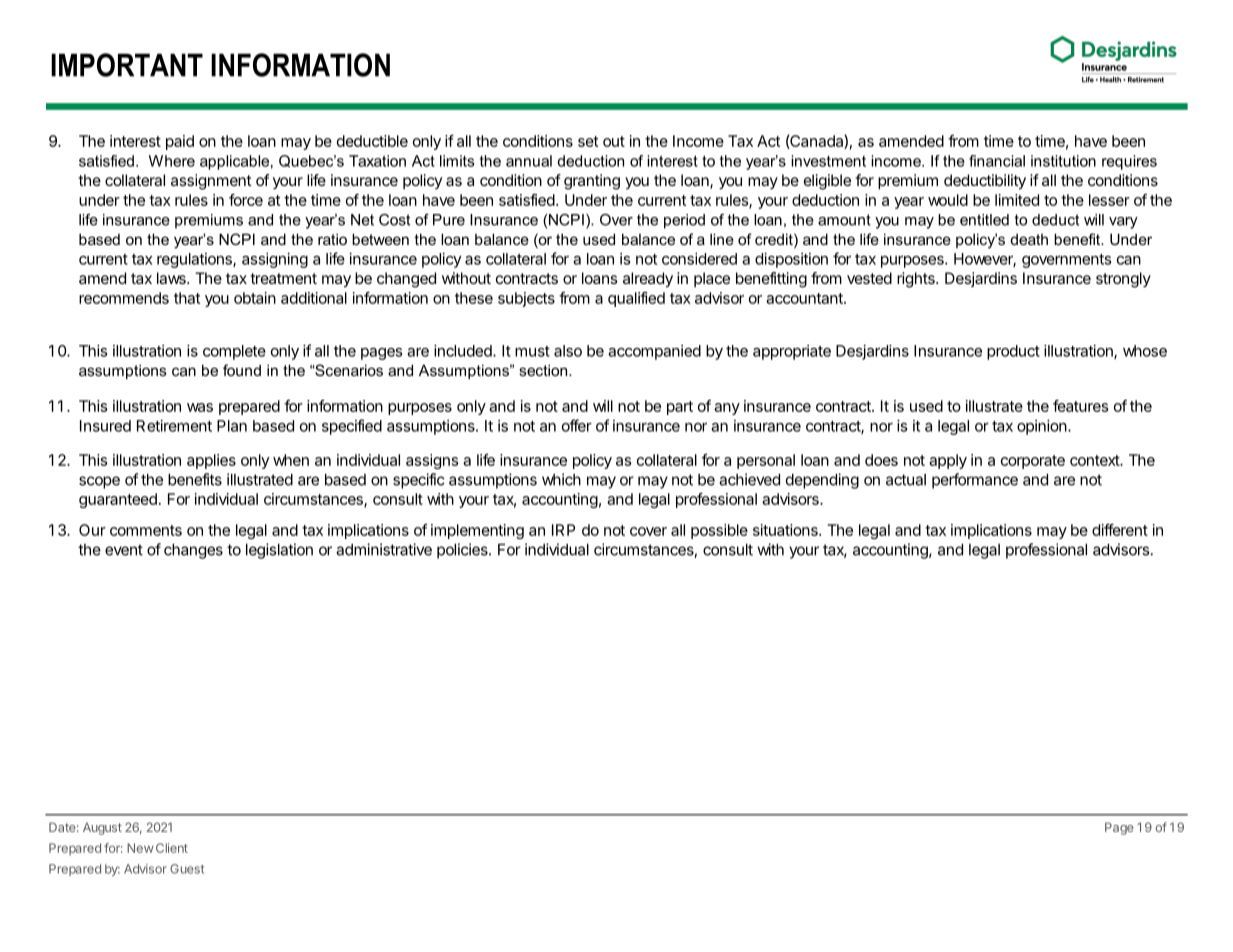  What do you see at coordinates (172, 848) in the document?
I see `Client` at bounding box center [172, 848].
